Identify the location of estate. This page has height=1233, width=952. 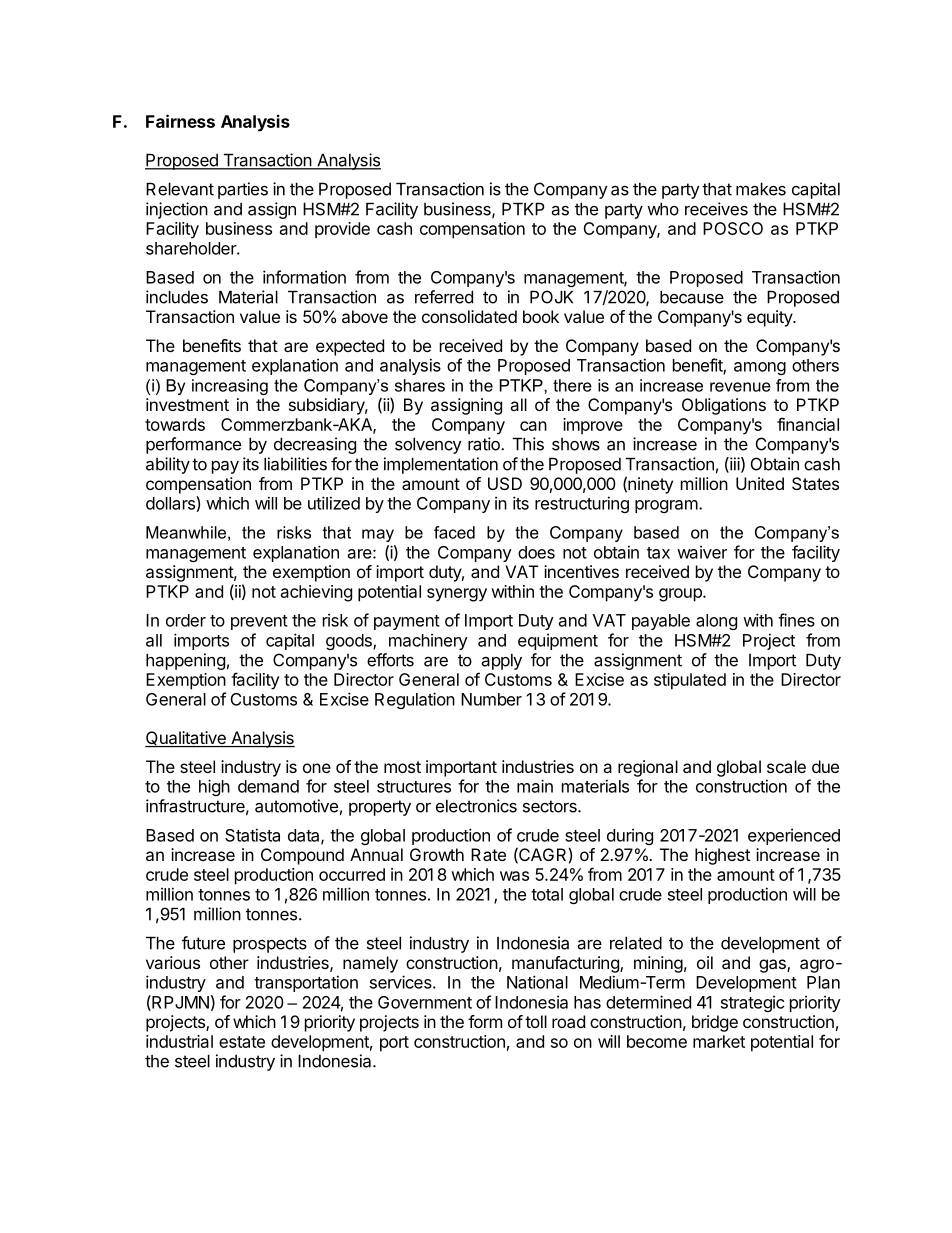
(242, 1042).
